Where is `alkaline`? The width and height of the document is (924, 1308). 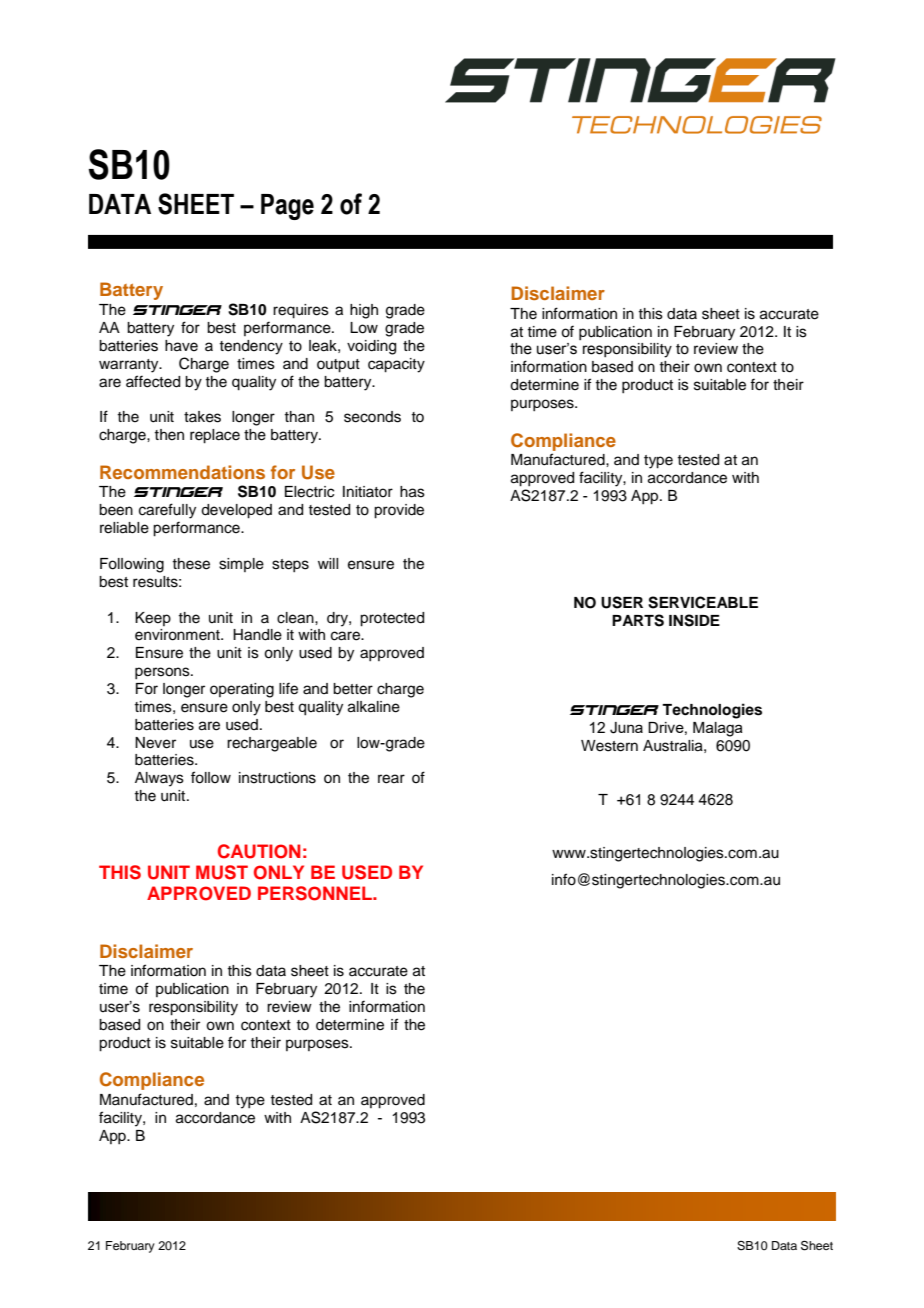 alkaline is located at coordinates (374, 707).
